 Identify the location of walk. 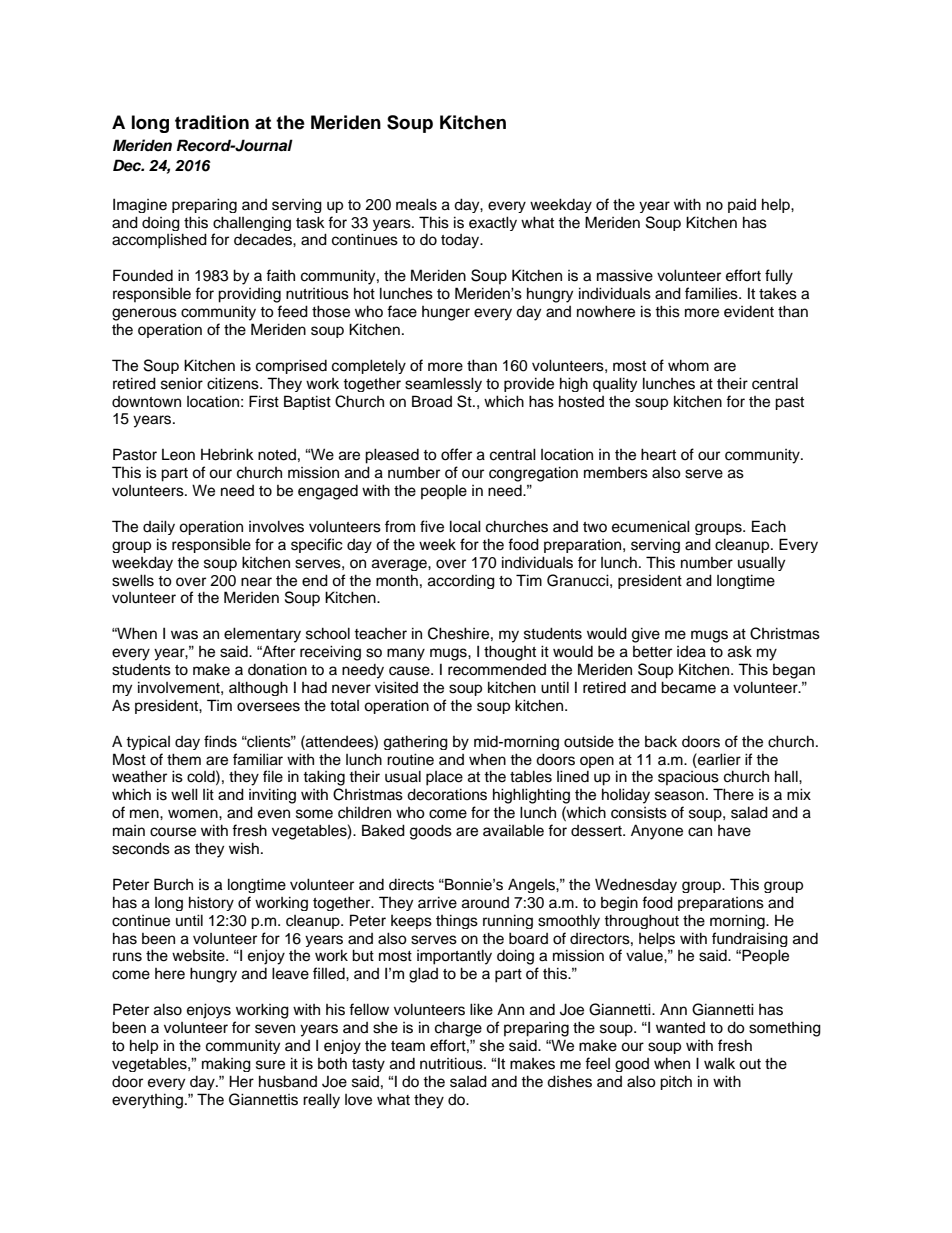
(719, 1063).
